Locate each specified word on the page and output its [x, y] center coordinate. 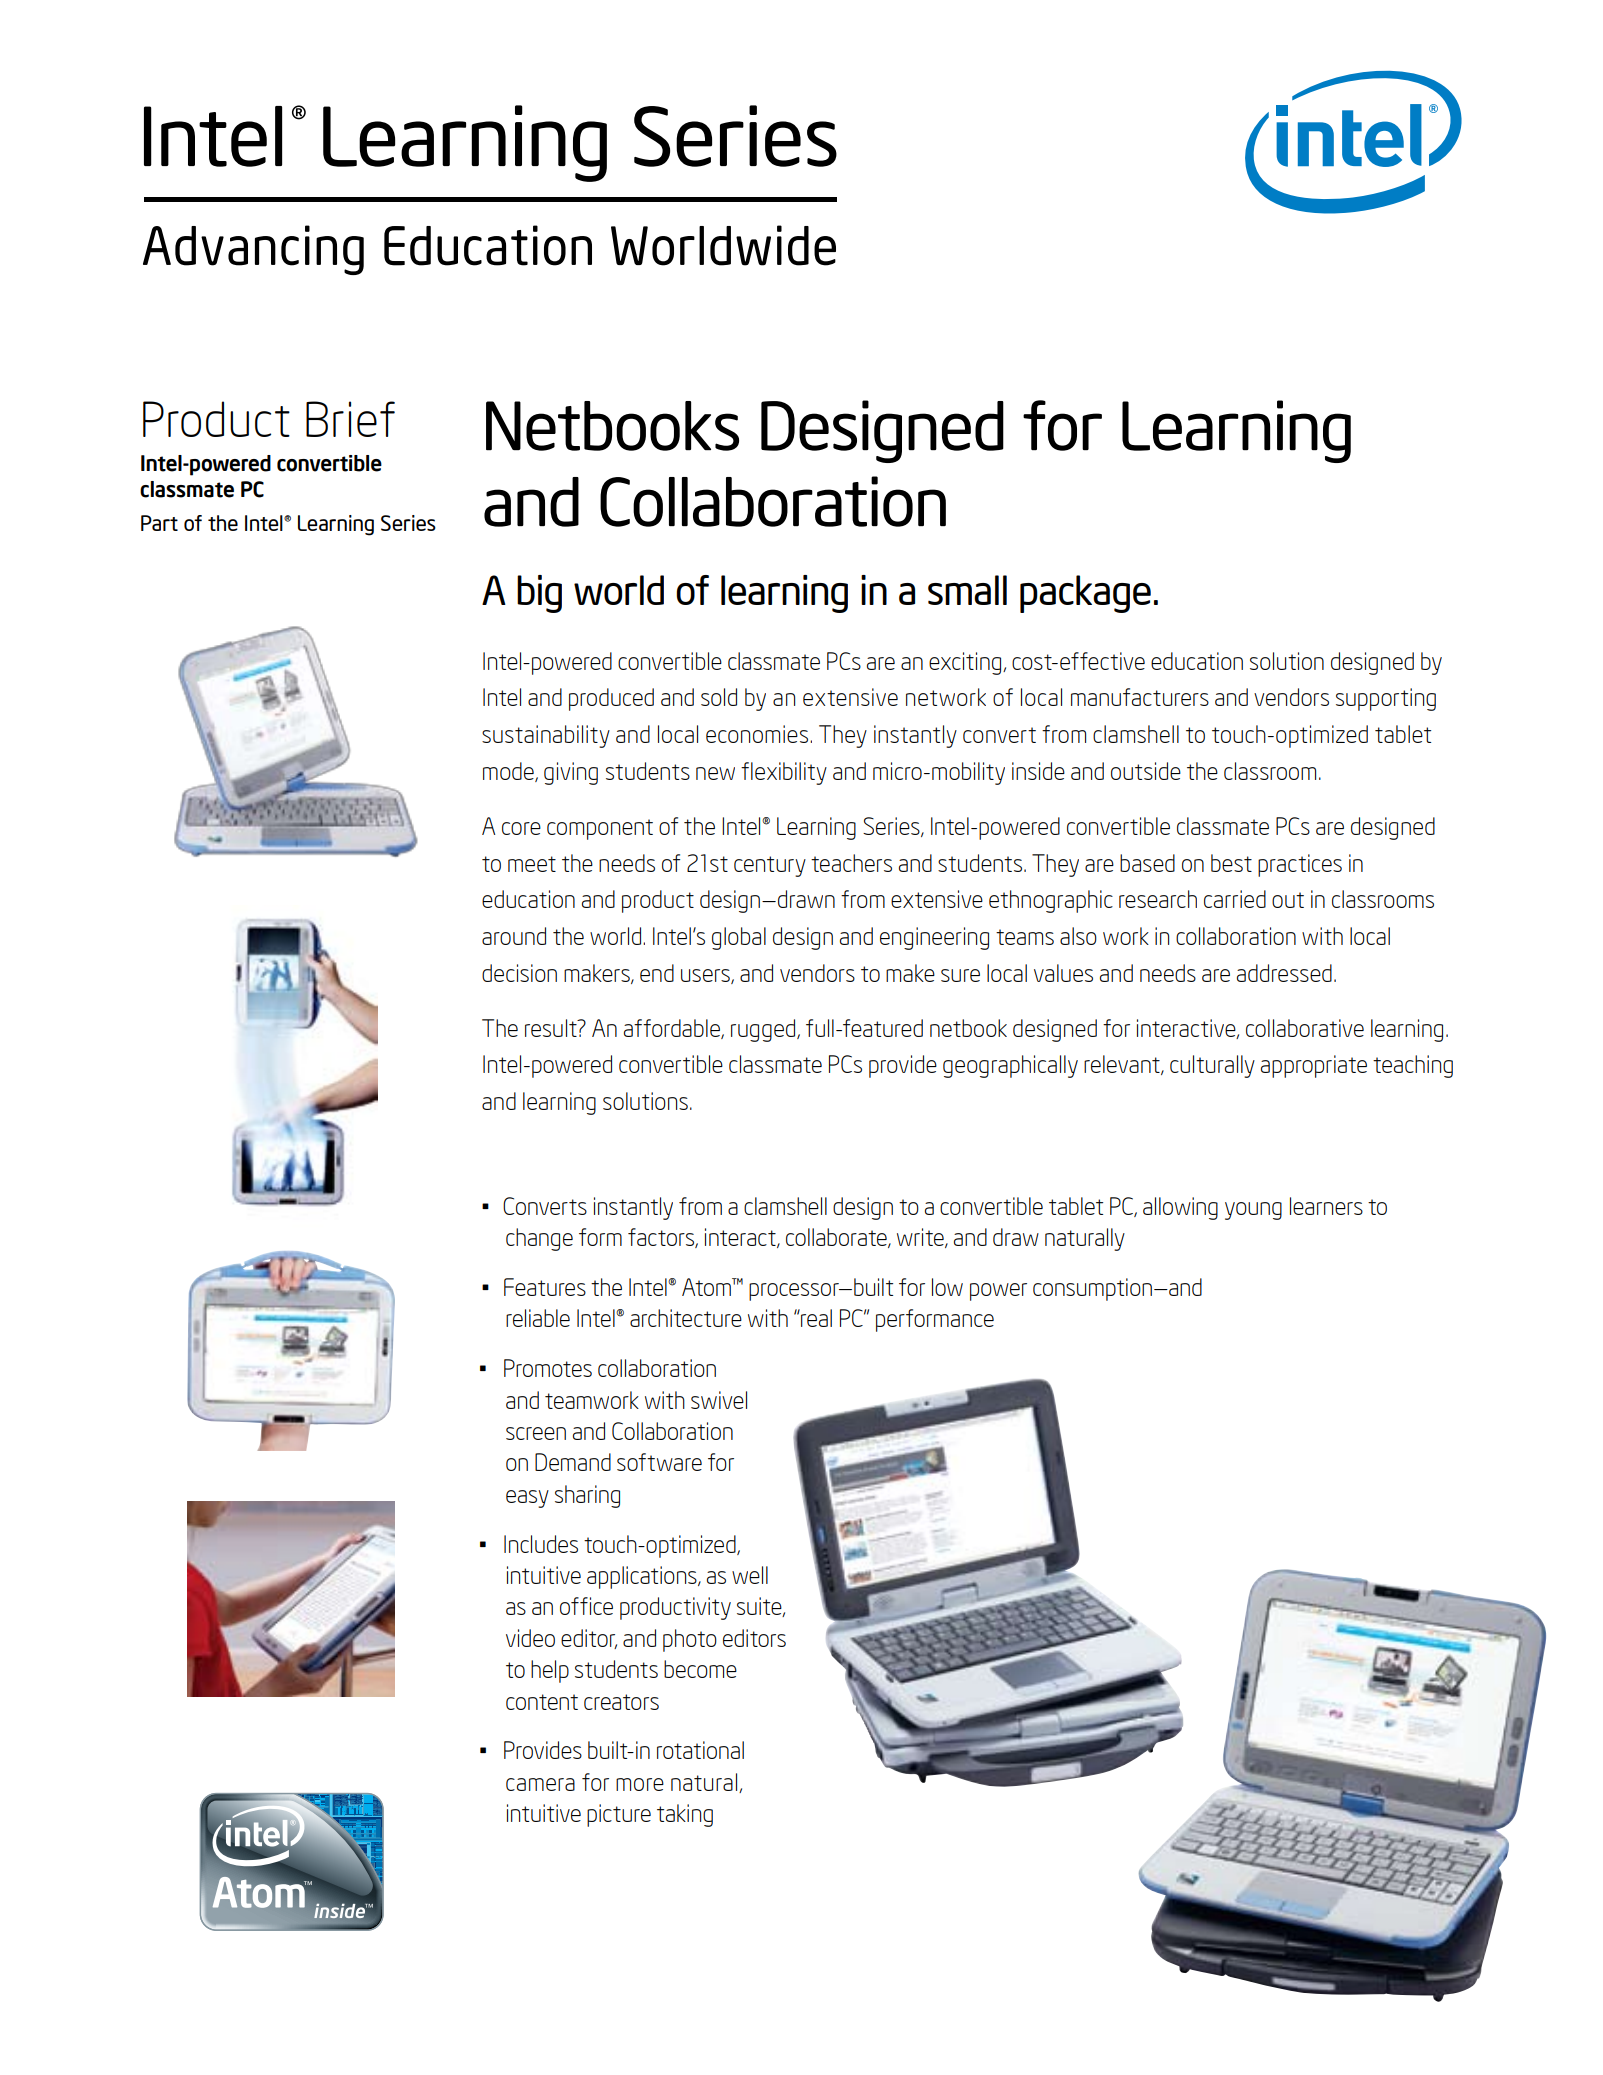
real [815, 1318]
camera [540, 1784]
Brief [350, 419]
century [770, 866]
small [967, 590]
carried [1235, 899]
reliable [538, 1318]
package [1085, 594]
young [1253, 1211]
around [514, 936]
